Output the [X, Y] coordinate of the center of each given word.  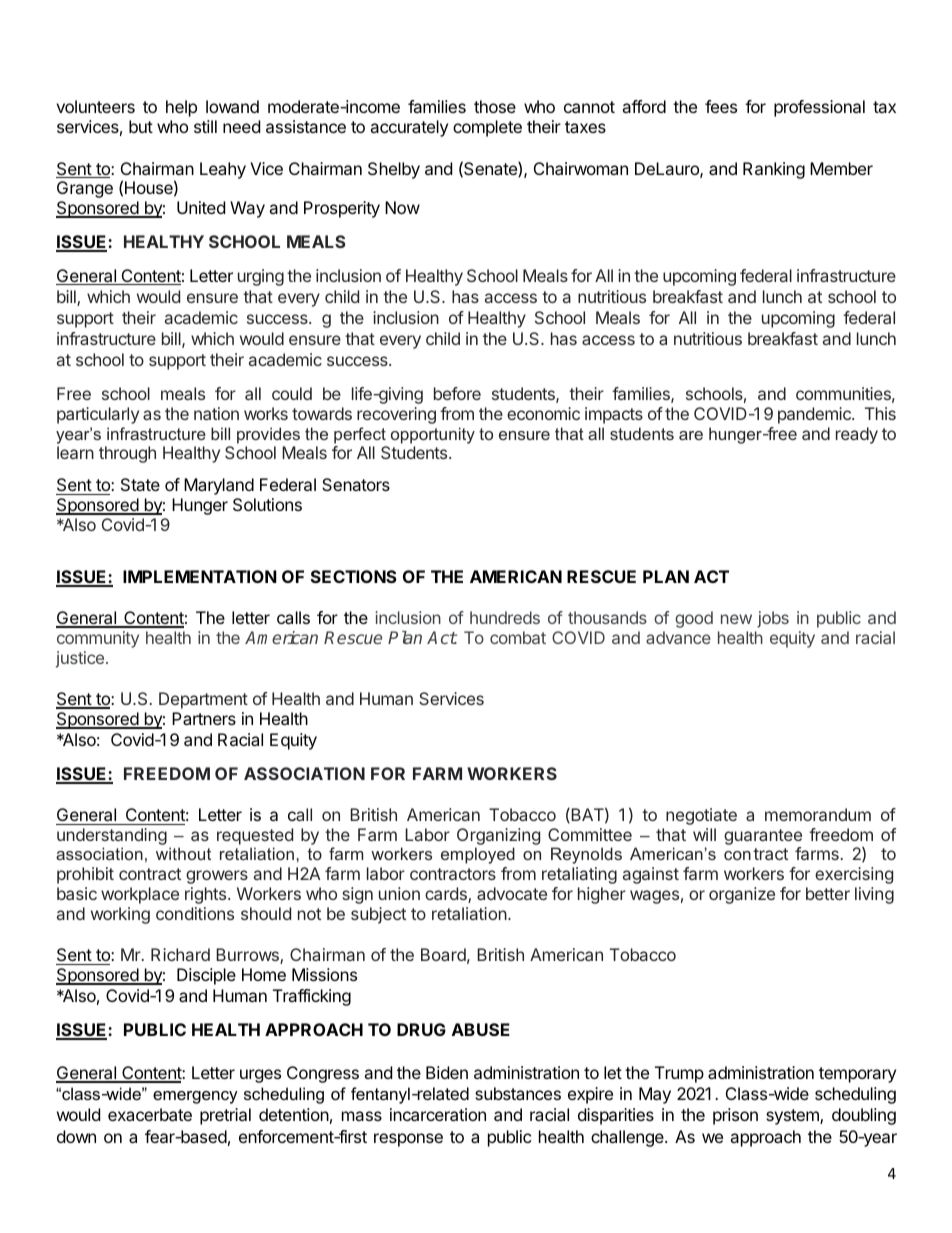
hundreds [505, 617]
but [141, 126]
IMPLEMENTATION [200, 576]
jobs [773, 619]
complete [487, 128]
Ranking [774, 170]
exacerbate [150, 1114]
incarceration [438, 1114]
